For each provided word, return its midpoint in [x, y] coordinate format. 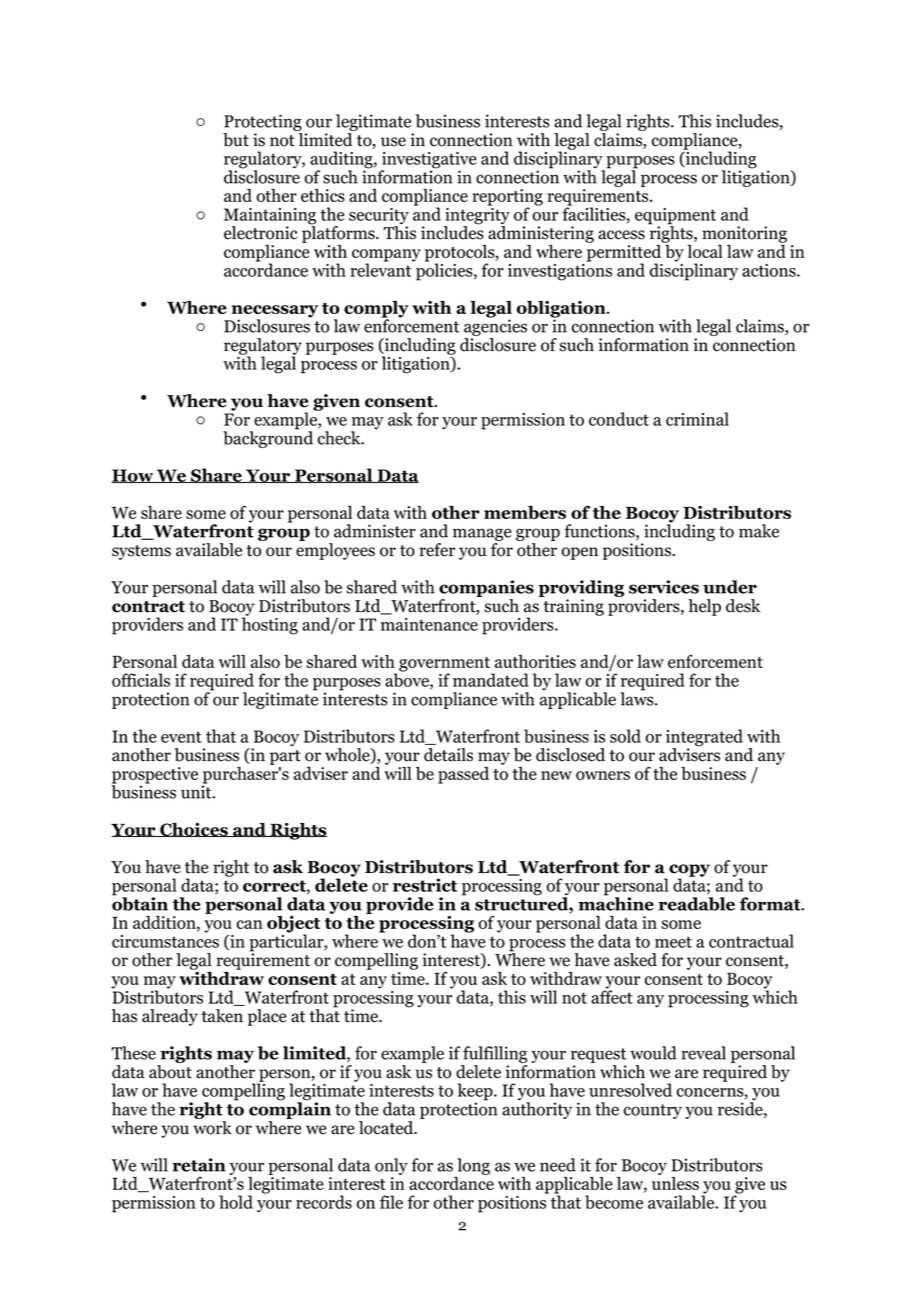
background [268, 438]
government [445, 665]
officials [141, 680]
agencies [495, 328]
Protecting [262, 124]
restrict [425, 885]
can [250, 924]
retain [199, 1165]
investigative [429, 161]
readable [696, 904]
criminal [697, 419]
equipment [675, 217]
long [473, 1166]
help [704, 607]
